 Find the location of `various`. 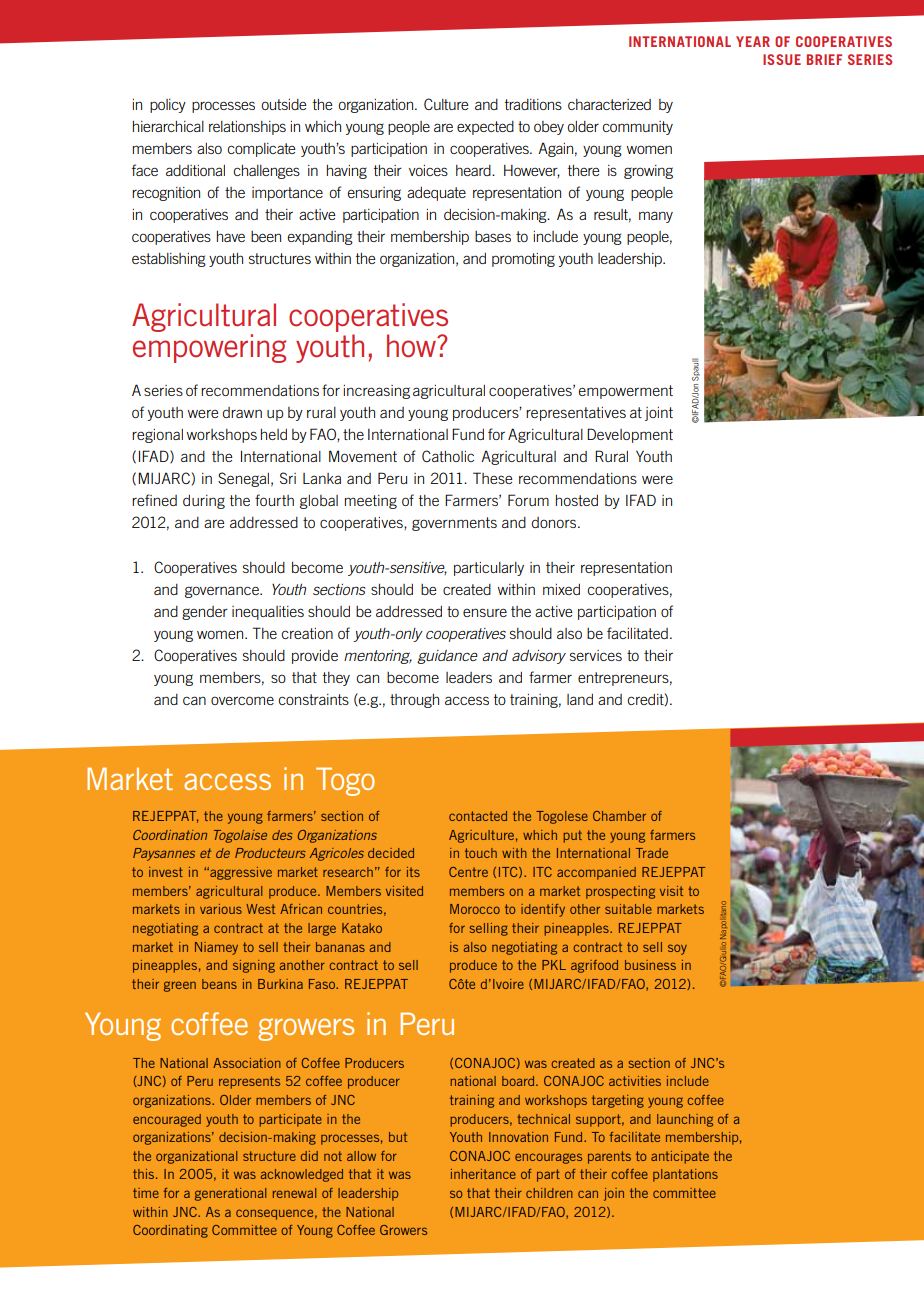

various is located at coordinates (221, 909).
